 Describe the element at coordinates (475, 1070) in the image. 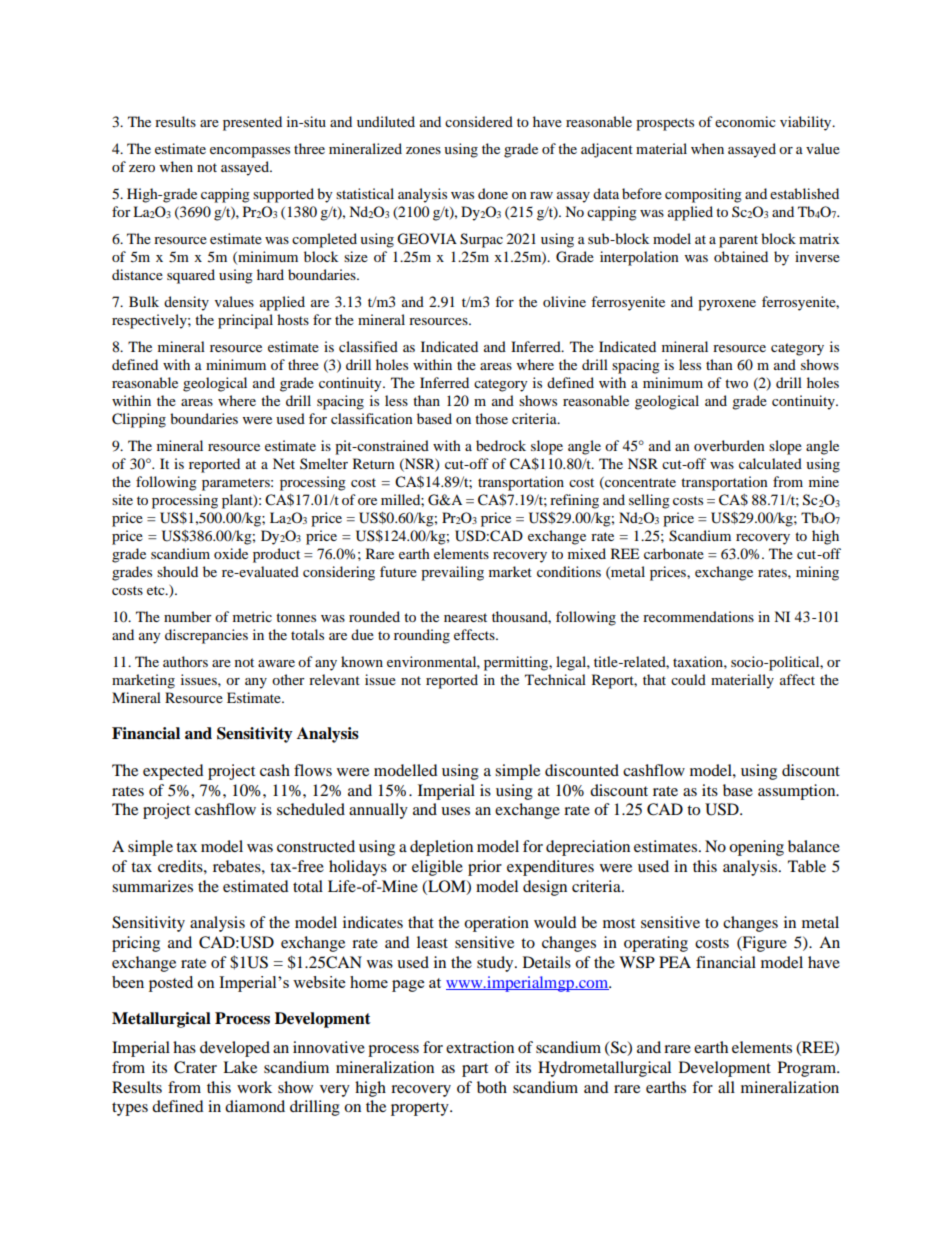

I see `part` at that location.
